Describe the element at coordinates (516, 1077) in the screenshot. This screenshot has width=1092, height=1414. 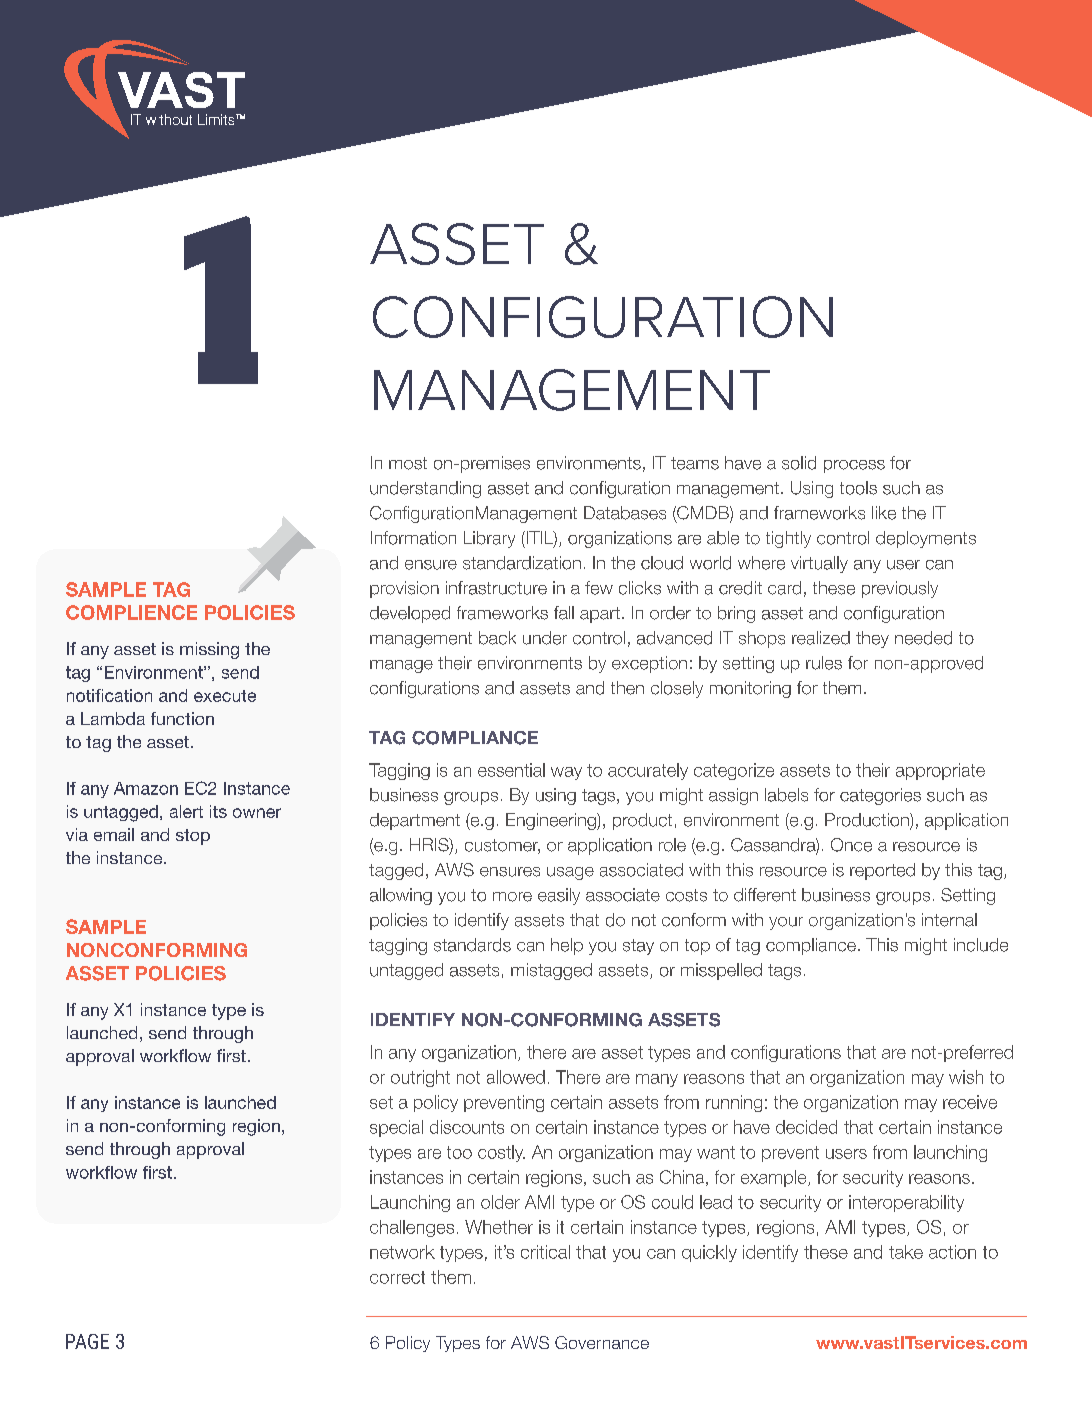
I see `allowed` at that location.
